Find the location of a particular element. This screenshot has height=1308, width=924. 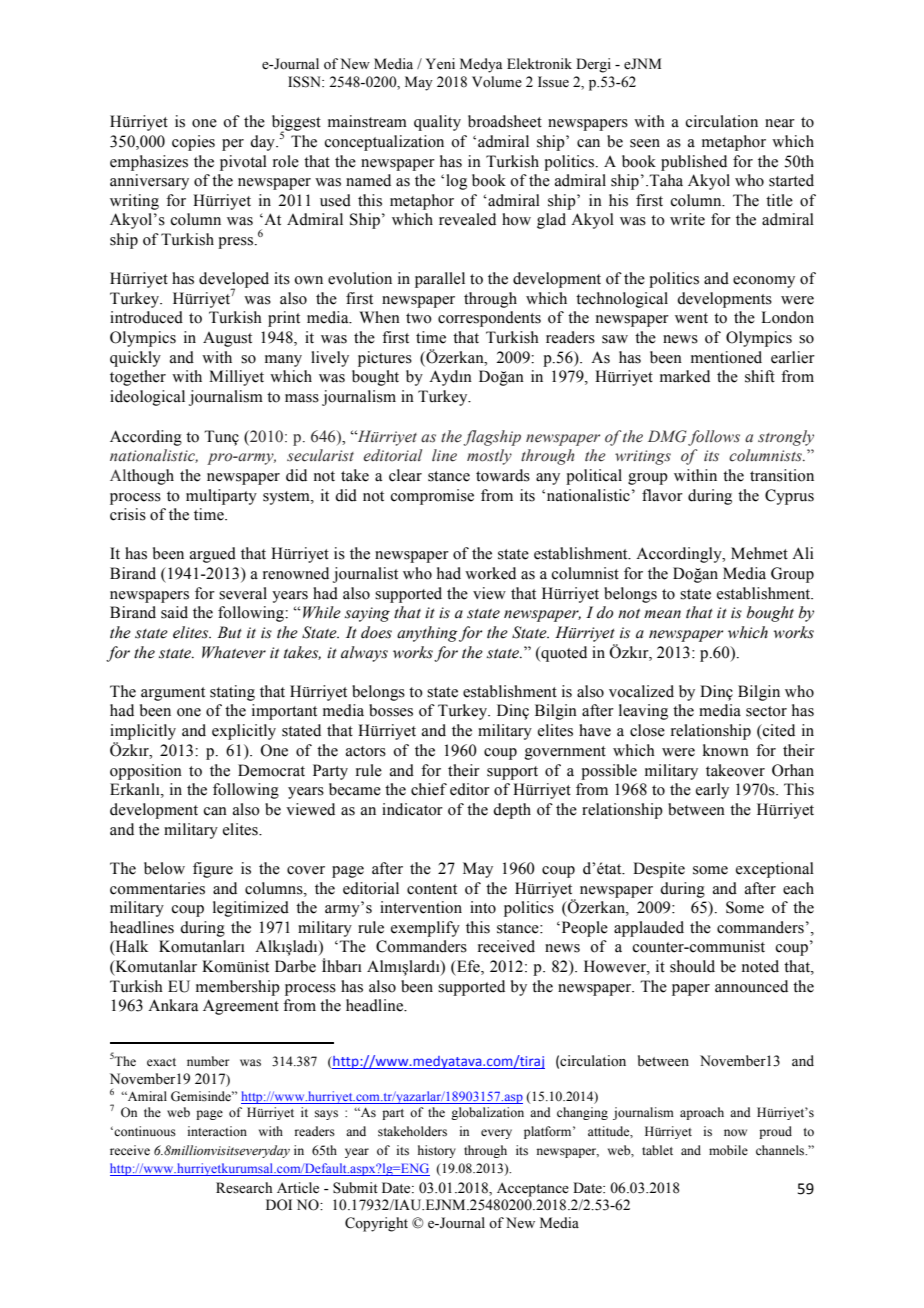

anything is located at coordinates (427, 634).
